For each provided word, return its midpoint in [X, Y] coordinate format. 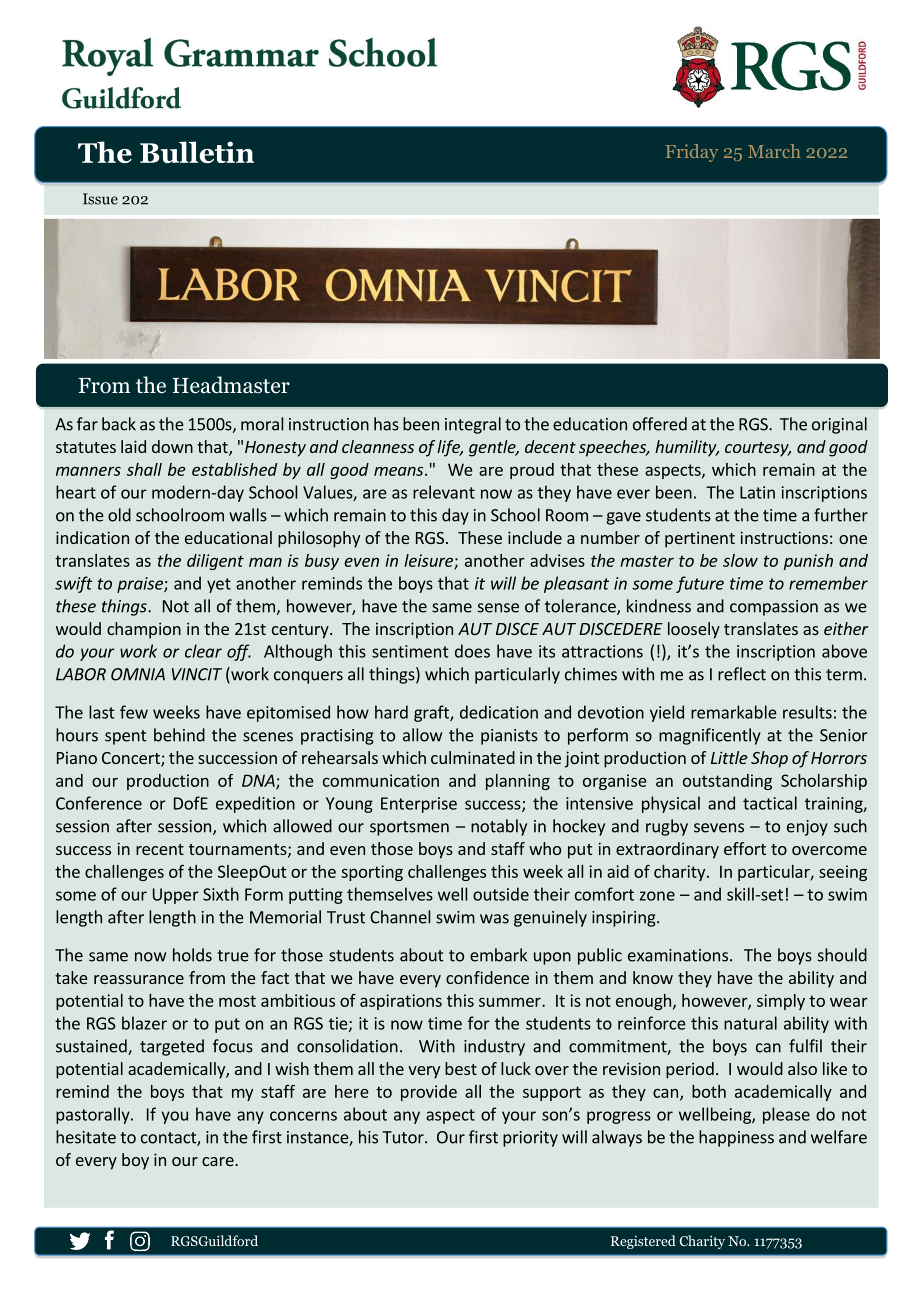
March [774, 151]
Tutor [404, 1137]
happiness [736, 1138]
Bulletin [197, 152]
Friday [692, 153]
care [219, 1161]
